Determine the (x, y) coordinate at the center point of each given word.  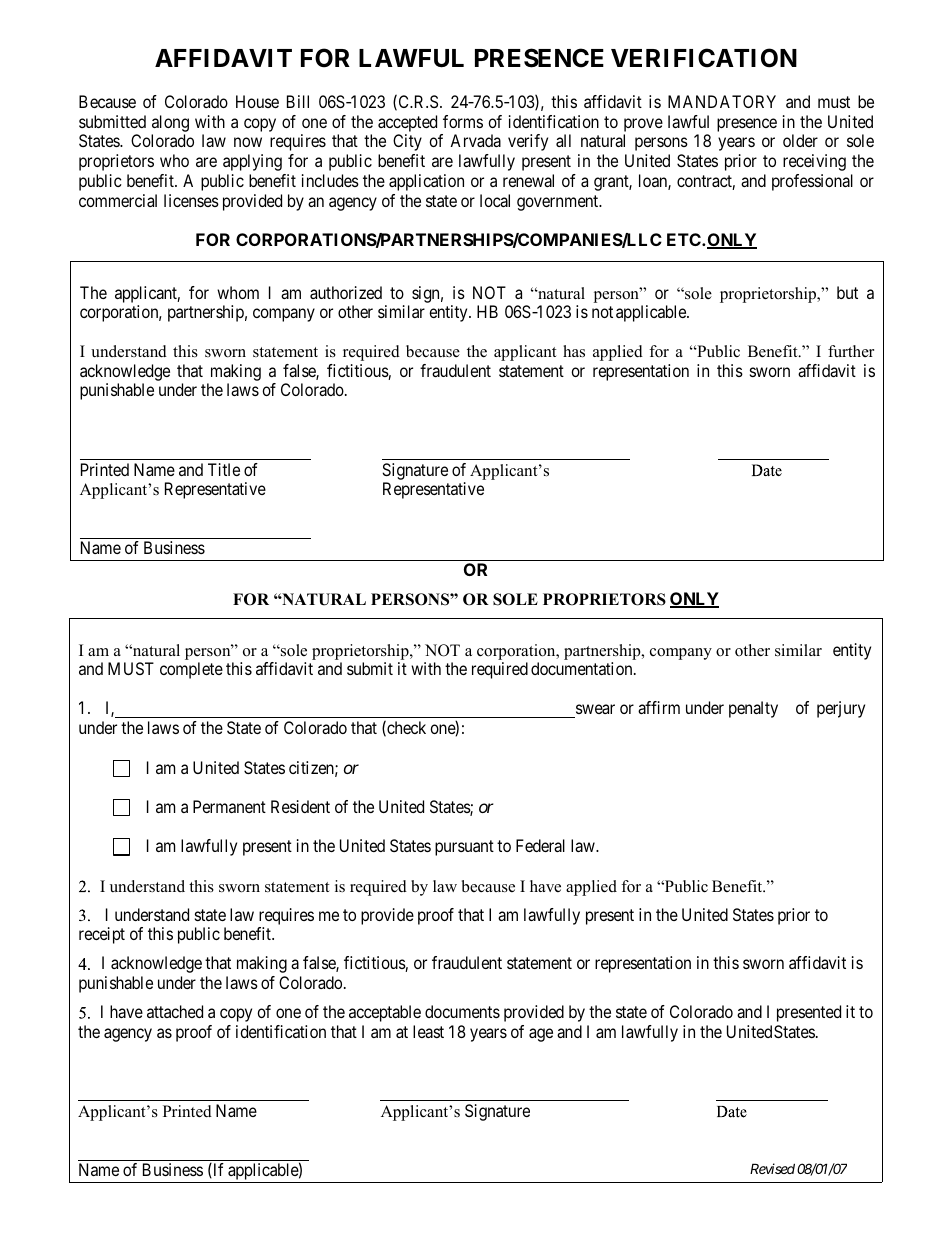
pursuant (464, 848)
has (574, 351)
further (851, 351)
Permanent (229, 806)
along (170, 123)
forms (463, 121)
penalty (753, 709)
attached (175, 1011)
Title (224, 469)
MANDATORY (722, 101)
